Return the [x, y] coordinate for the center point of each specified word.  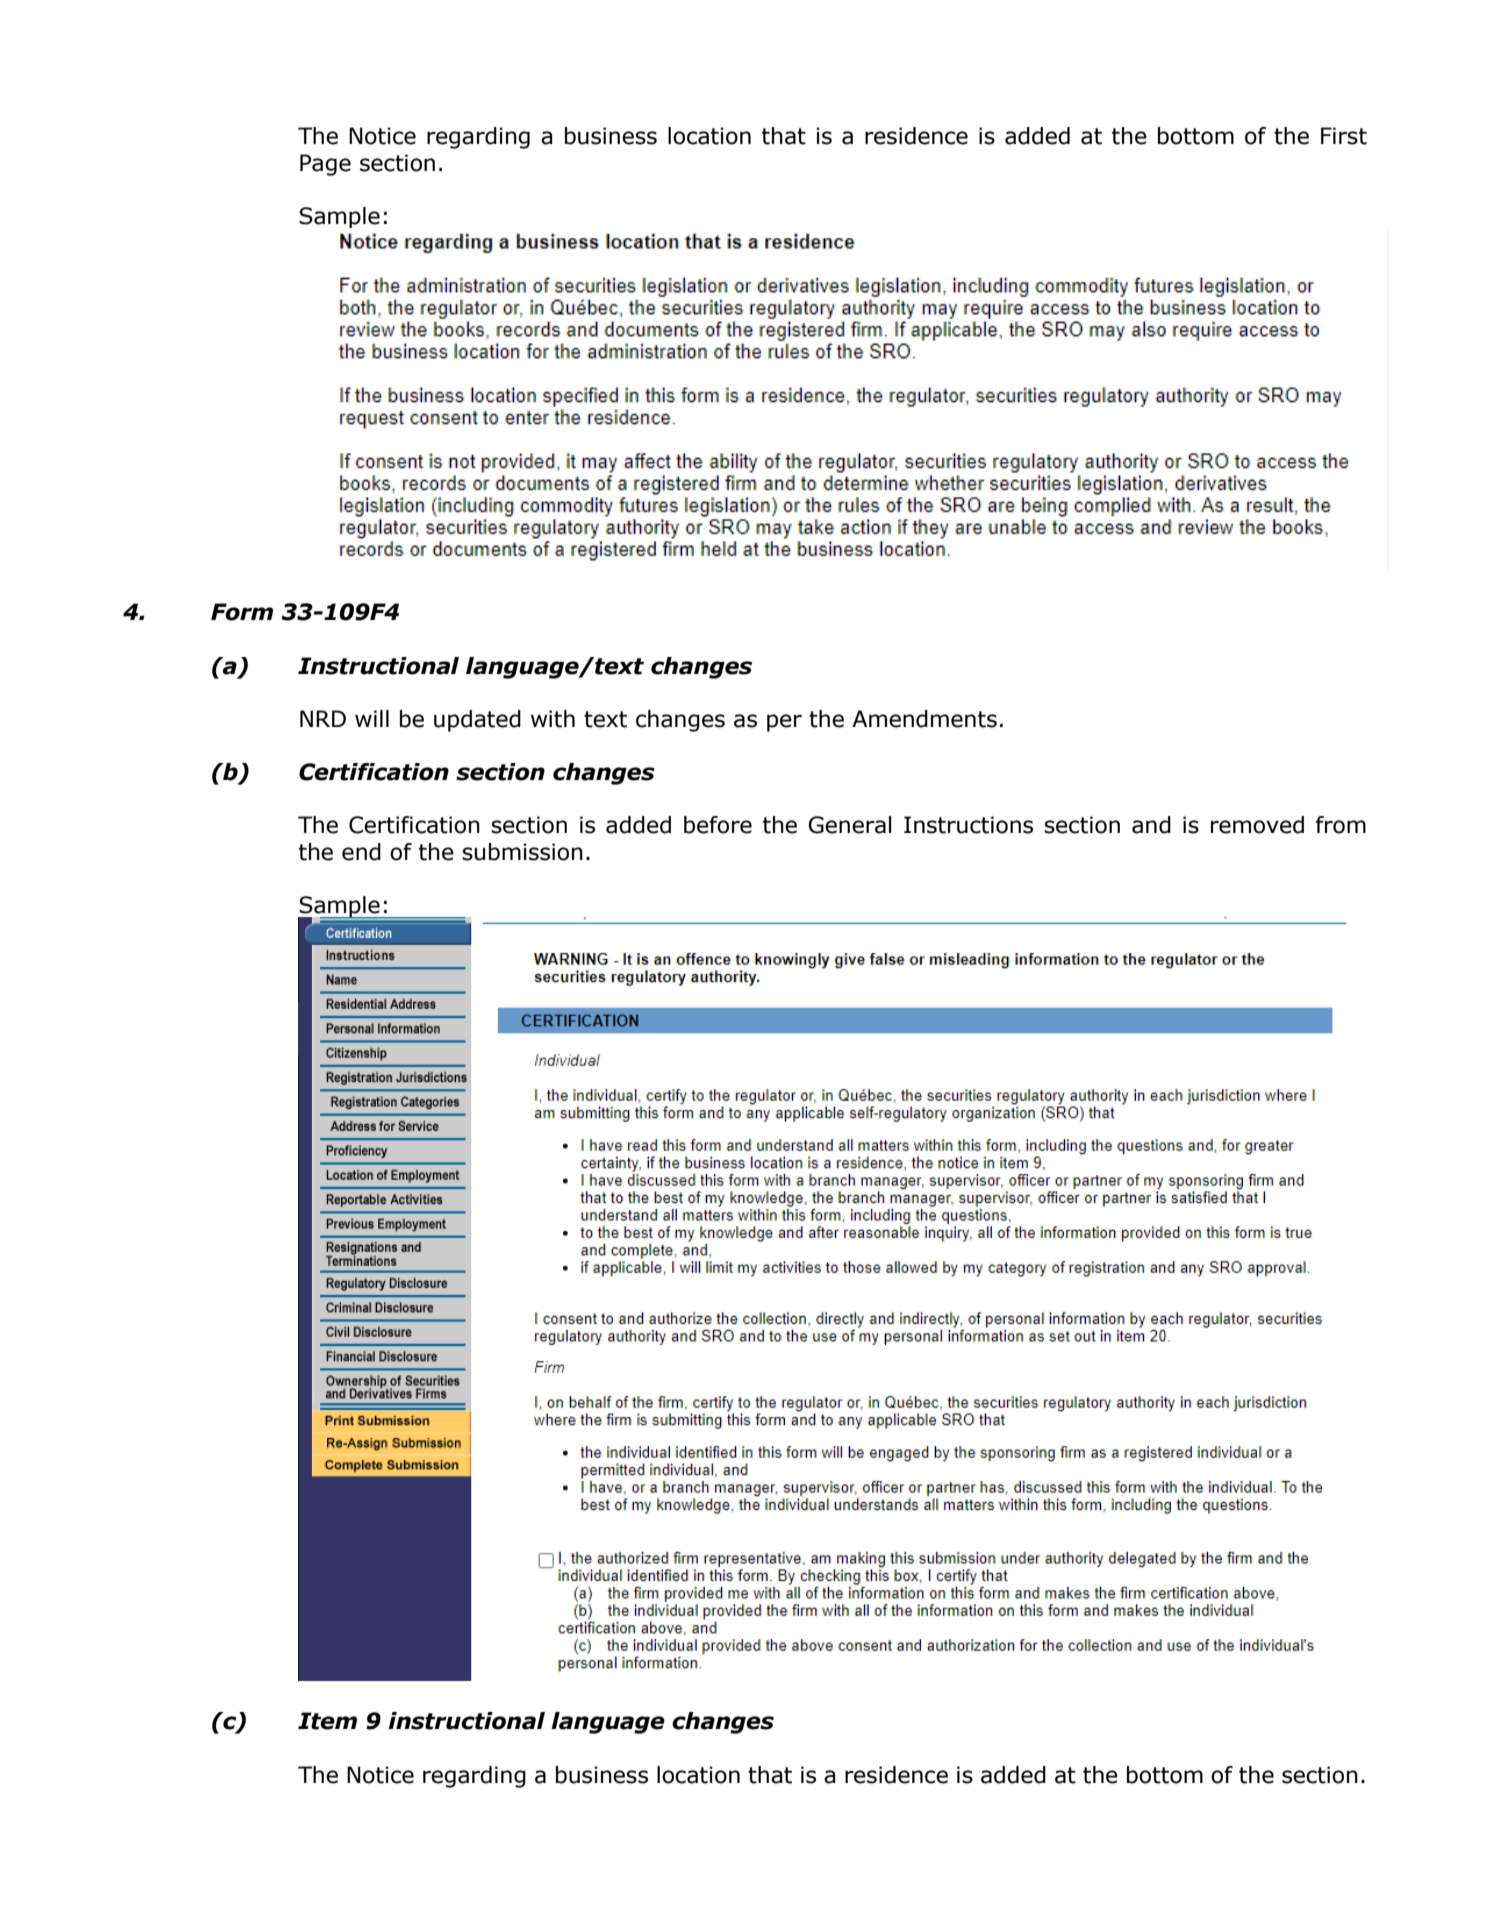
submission [522, 852]
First [1344, 136]
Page [325, 165]
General [849, 825]
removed [1257, 825]
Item [327, 1721]
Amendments [924, 719]
